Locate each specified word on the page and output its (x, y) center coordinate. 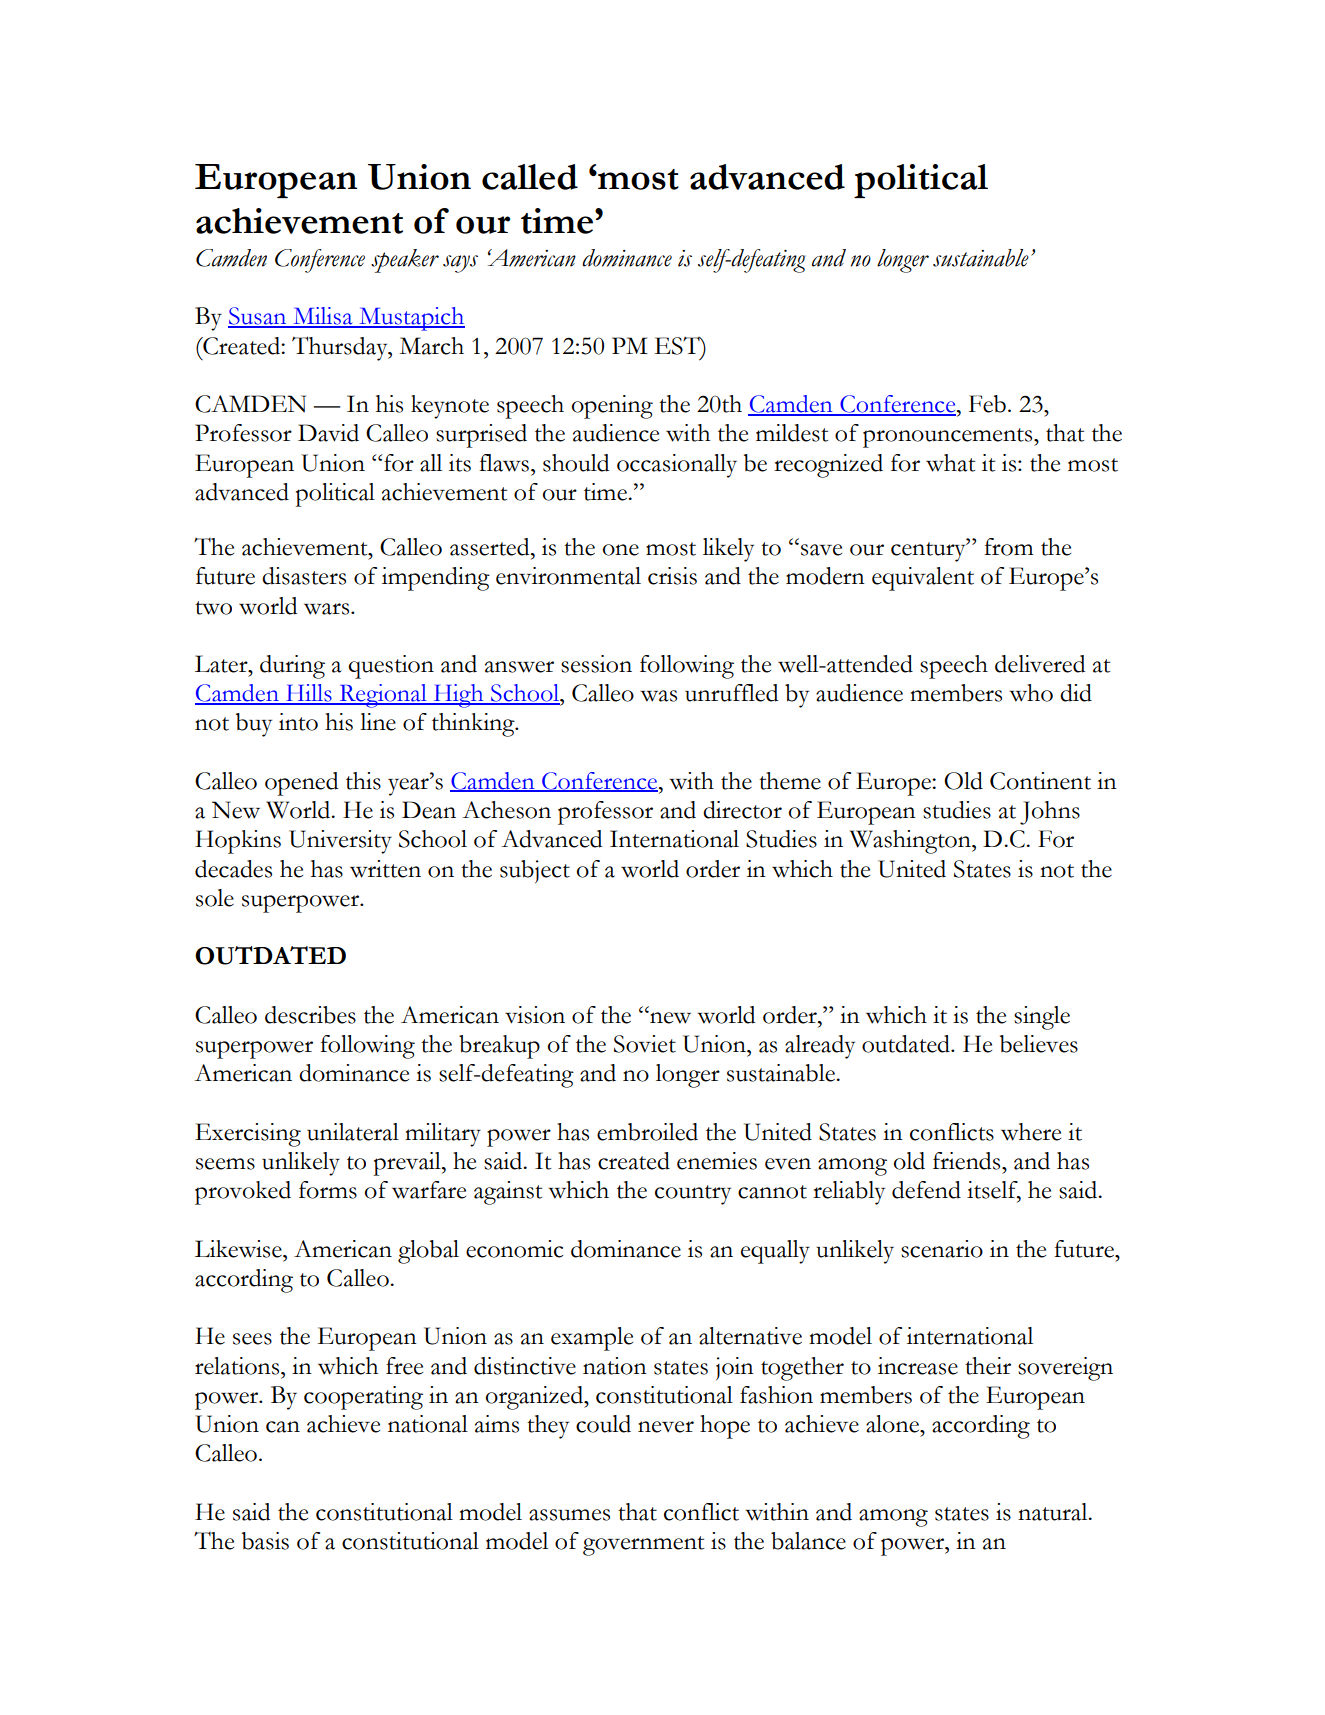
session (596, 664)
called (530, 177)
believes (1039, 1044)
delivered (1040, 664)
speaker (405, 261)
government (643, 1546)
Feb (987, 404)
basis (265, 1541)
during (292, 667)
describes (310, 1015)
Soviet (645, 1044)
